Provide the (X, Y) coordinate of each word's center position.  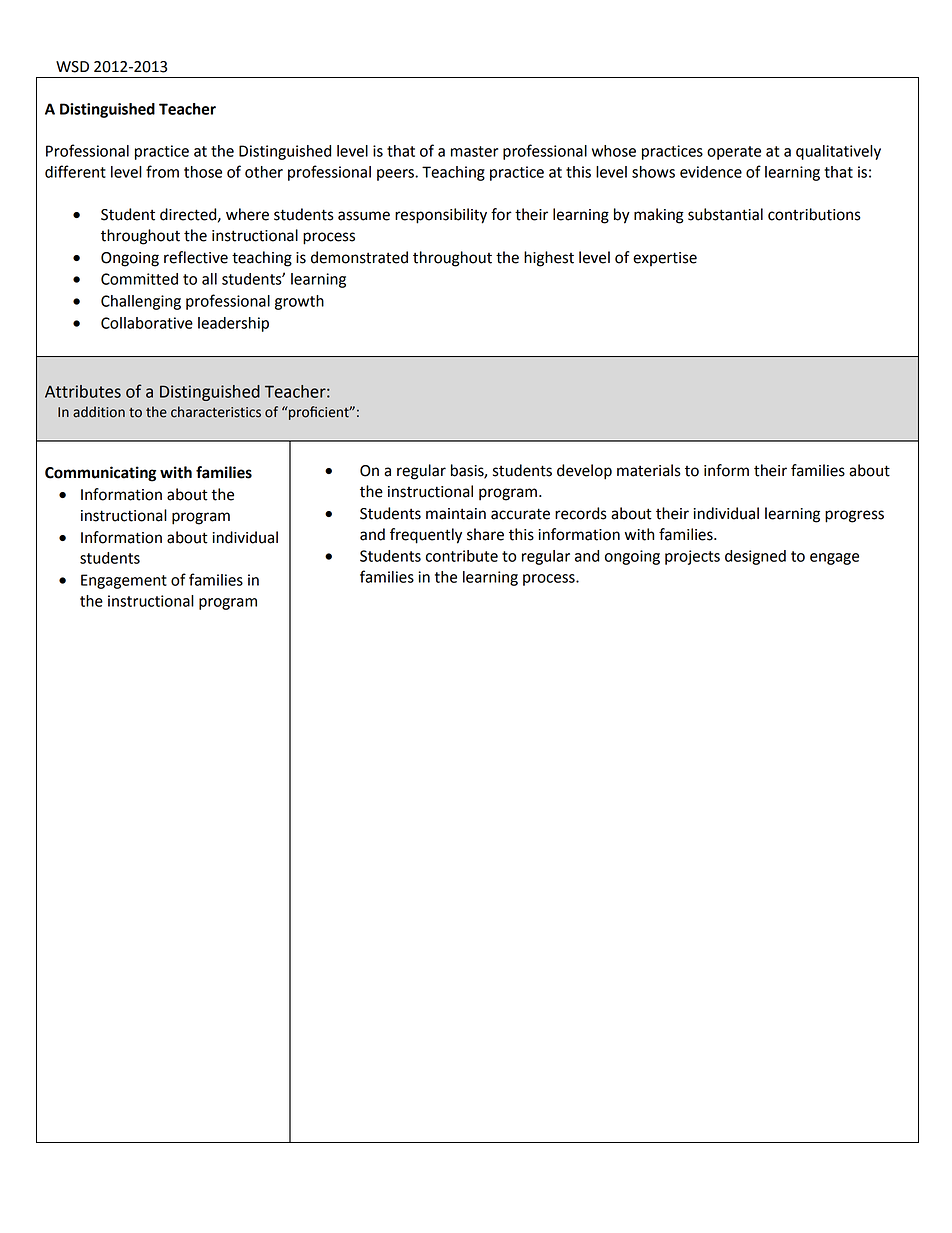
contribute (462, 556)
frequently (426, 536)
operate (734, 153)
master (474, 151)
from (162, 171)
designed (755, 557)
